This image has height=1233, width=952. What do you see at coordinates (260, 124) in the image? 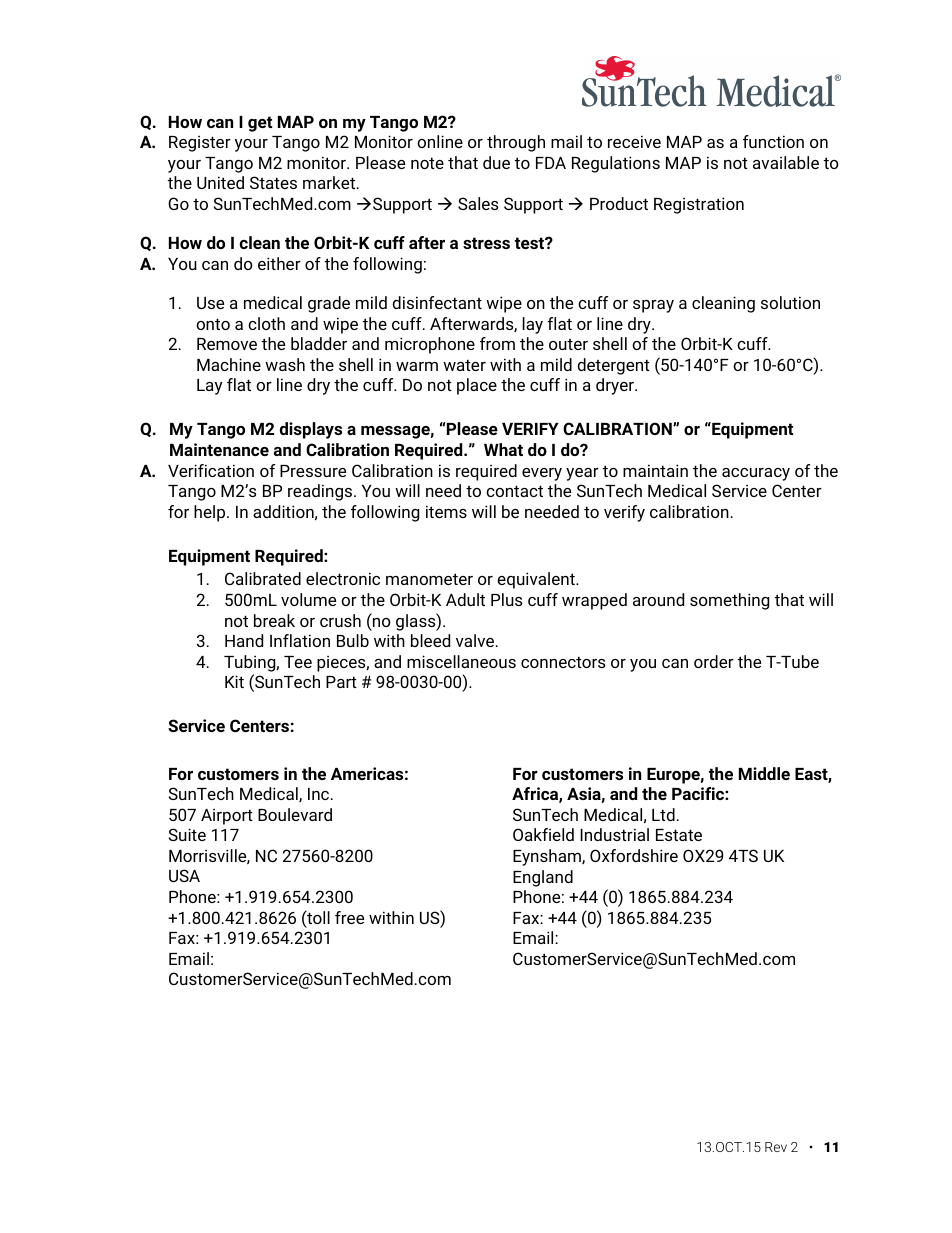
I see `get` at bounding box center [260, 124].
